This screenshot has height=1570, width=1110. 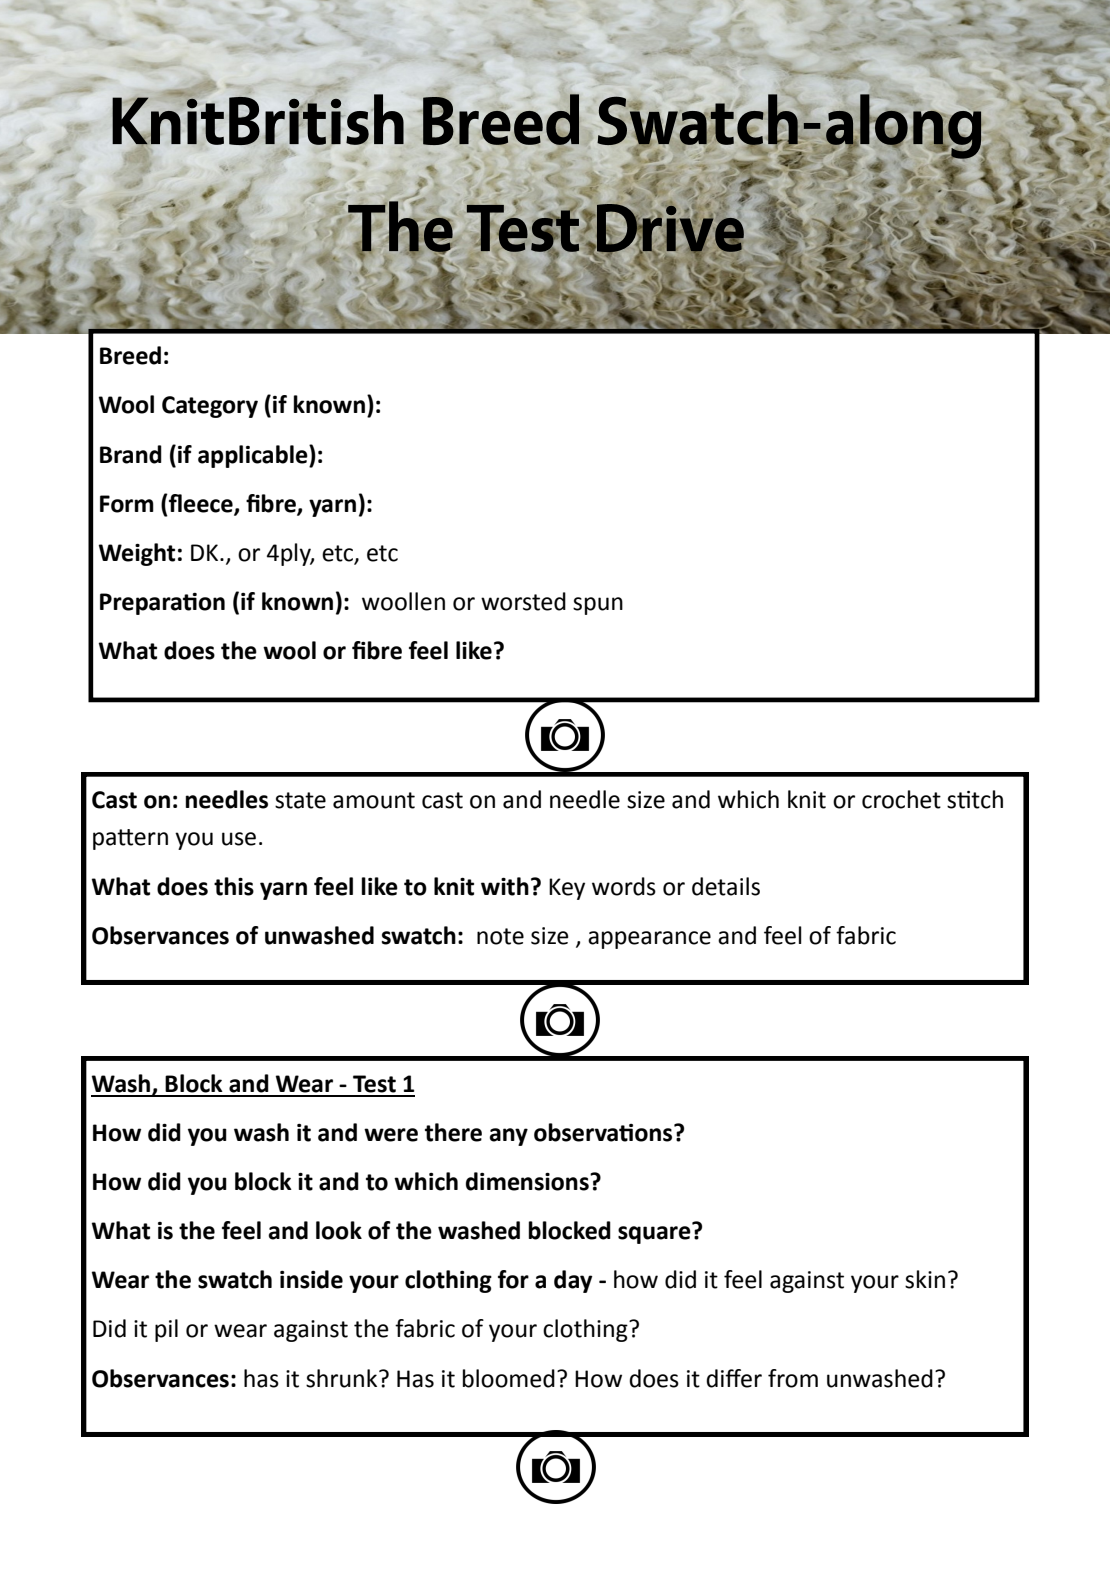 What do you see at coordinates (210, 407) in the screenshot?
I see `Category` at bounding box center [210, 407].
